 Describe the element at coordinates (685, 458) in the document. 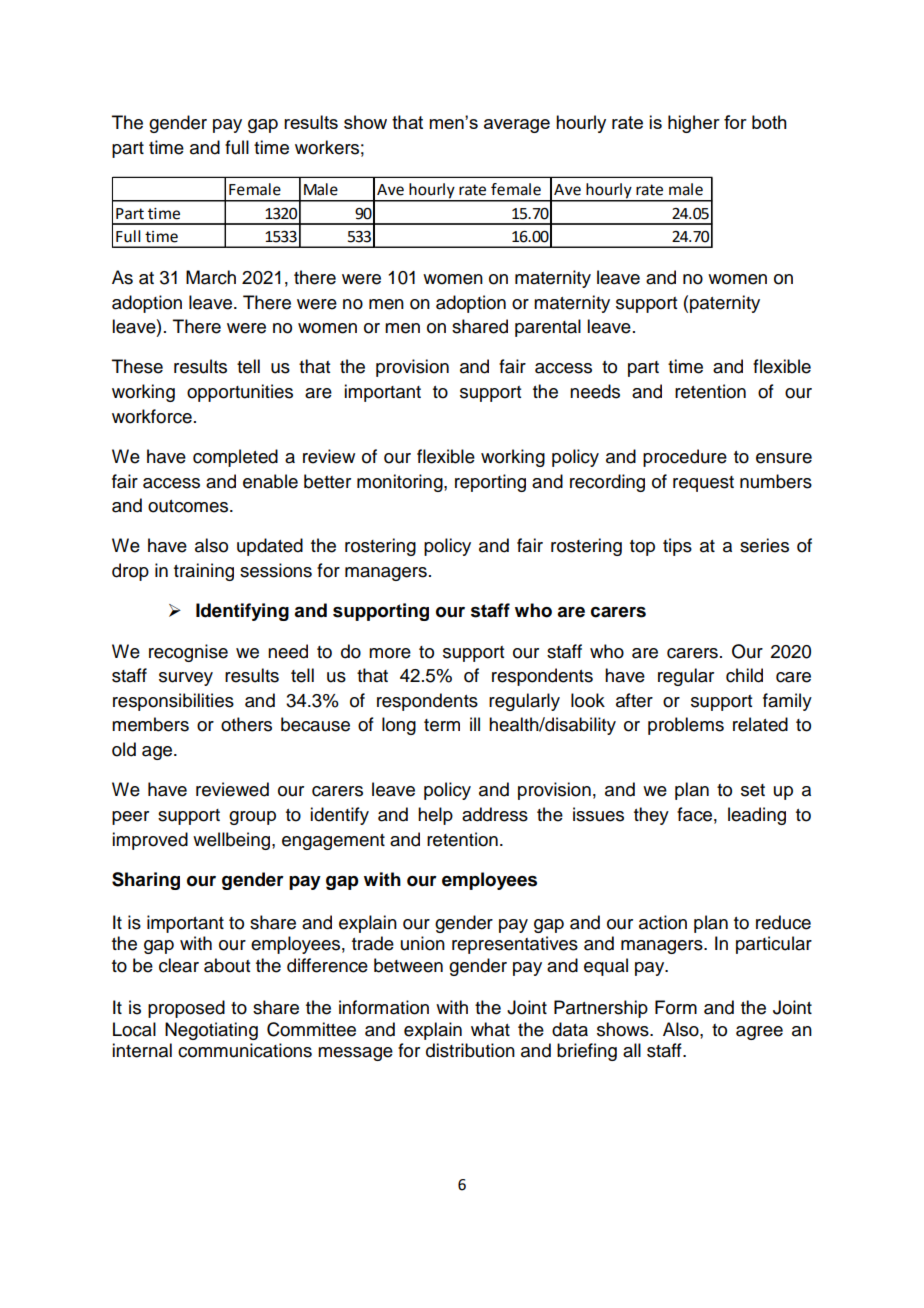

I see `procedure` at that location.
